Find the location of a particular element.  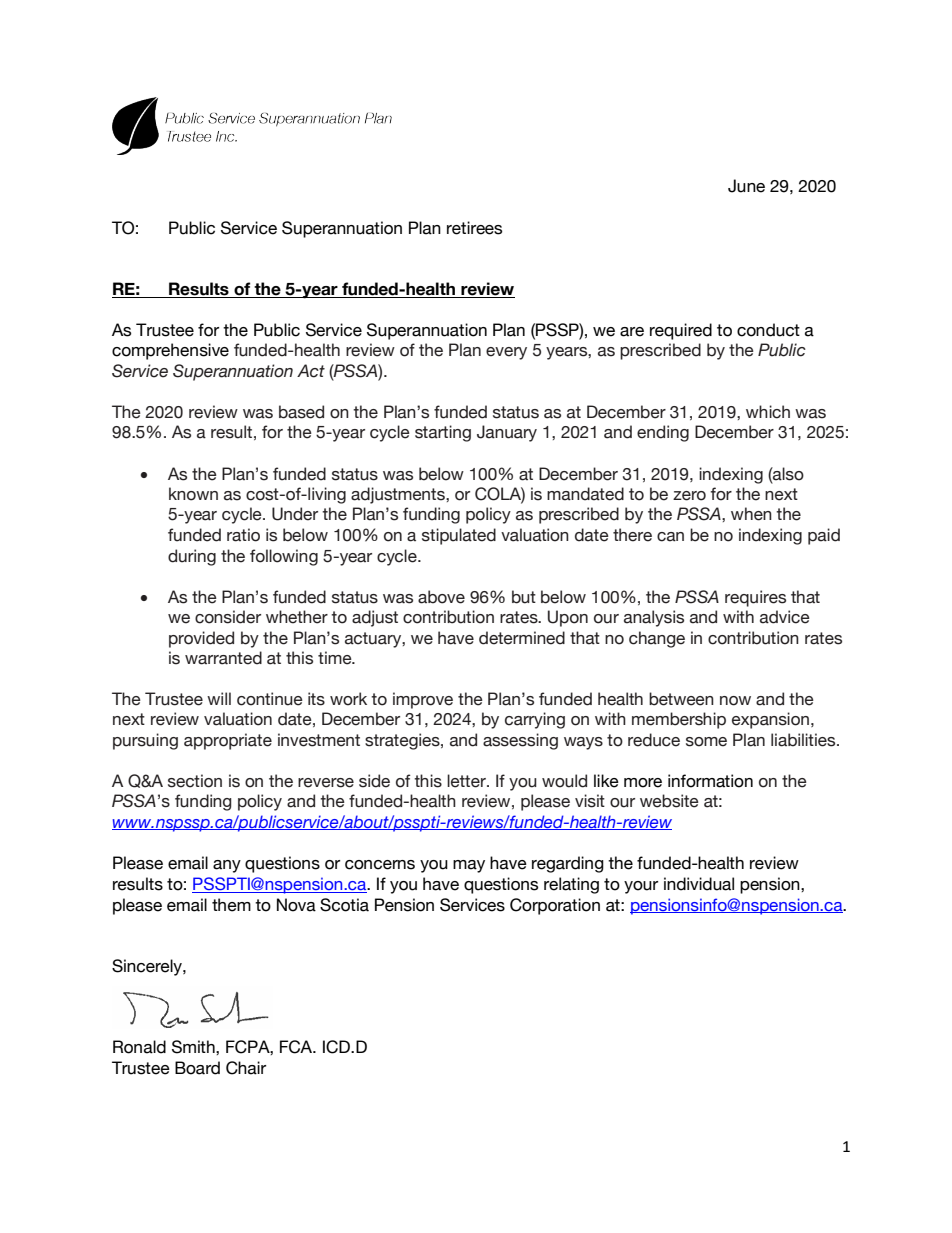

Smith is located at coordinates (194, 1047).
